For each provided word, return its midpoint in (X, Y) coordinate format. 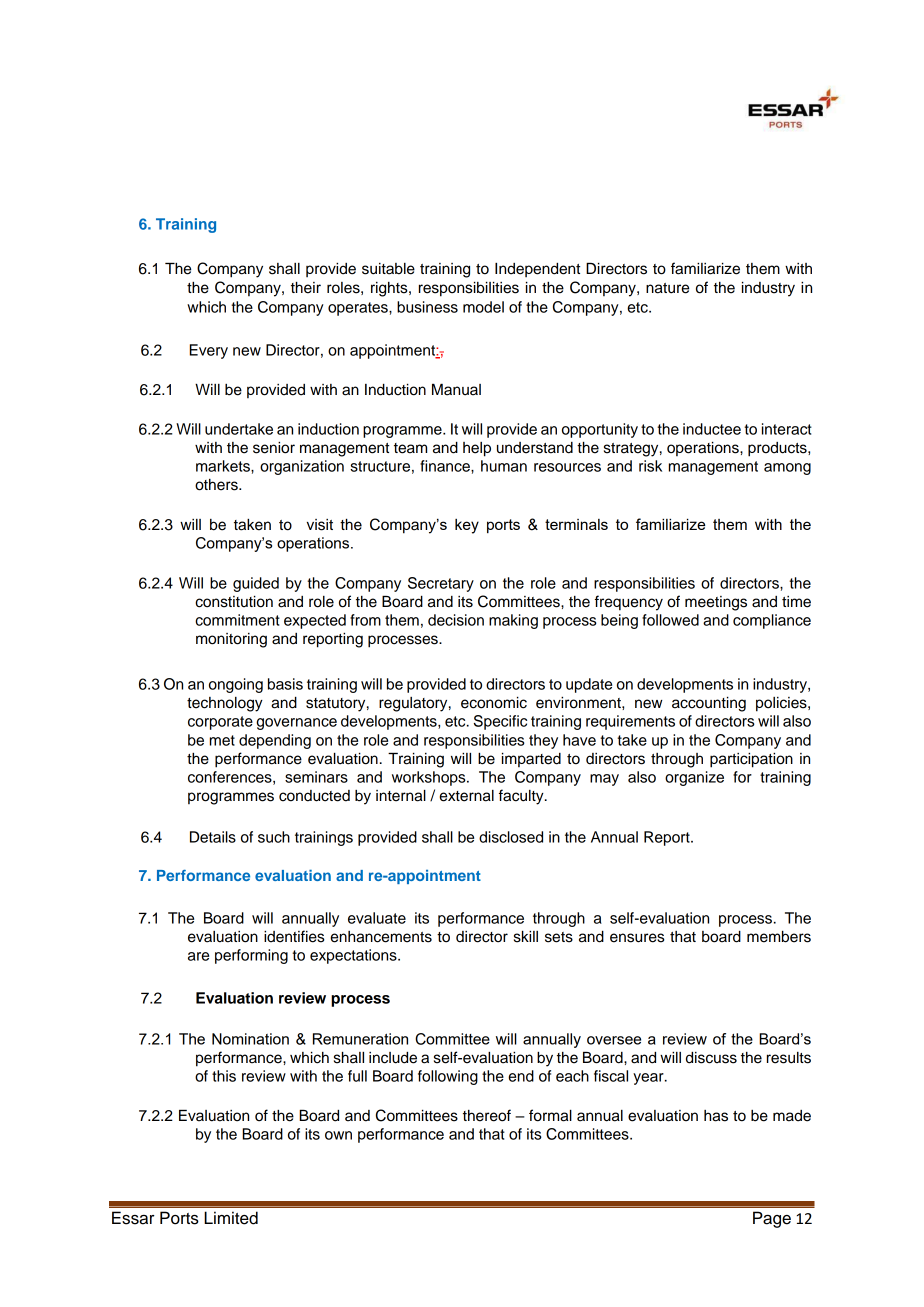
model (483, 307)
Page (772, 1219)
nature (667, 288)
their (306, 288)
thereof (487, 1115)
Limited (231, 1218)
